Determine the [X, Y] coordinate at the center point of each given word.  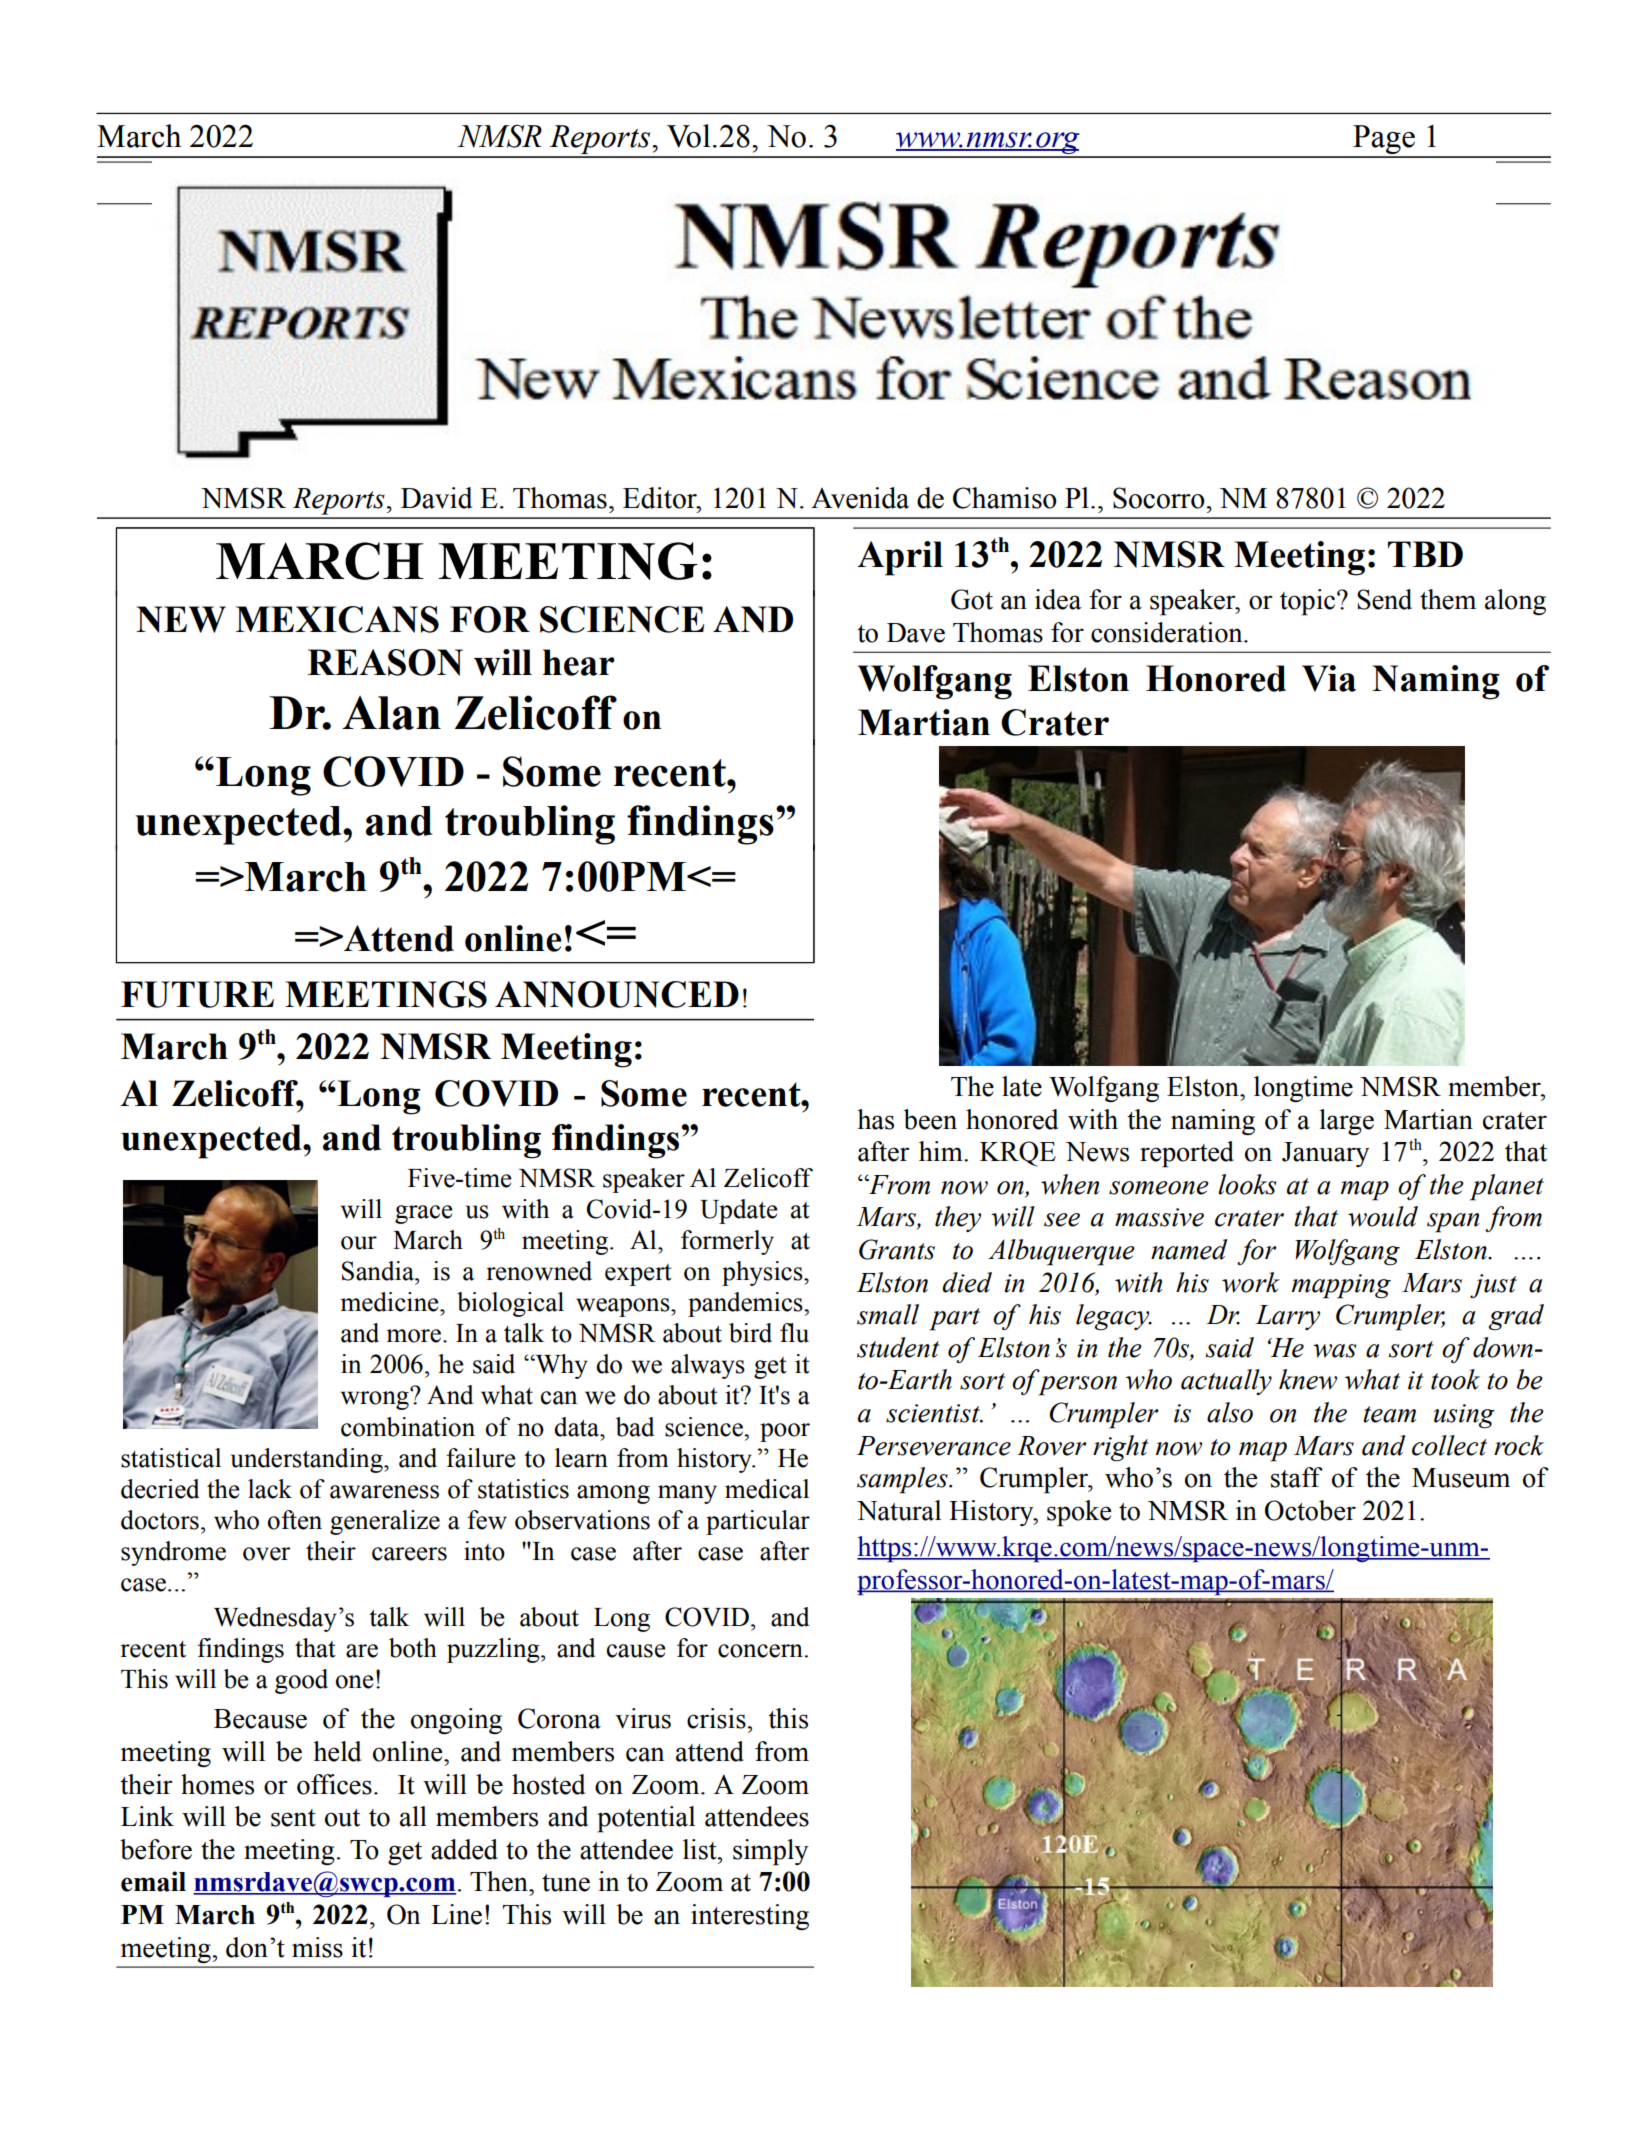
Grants [897, 1249]
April [900, 558]
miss [317, 1947]
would [1383, 1216]
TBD [1425, 554]
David [436, 498]
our [359, 1243]
